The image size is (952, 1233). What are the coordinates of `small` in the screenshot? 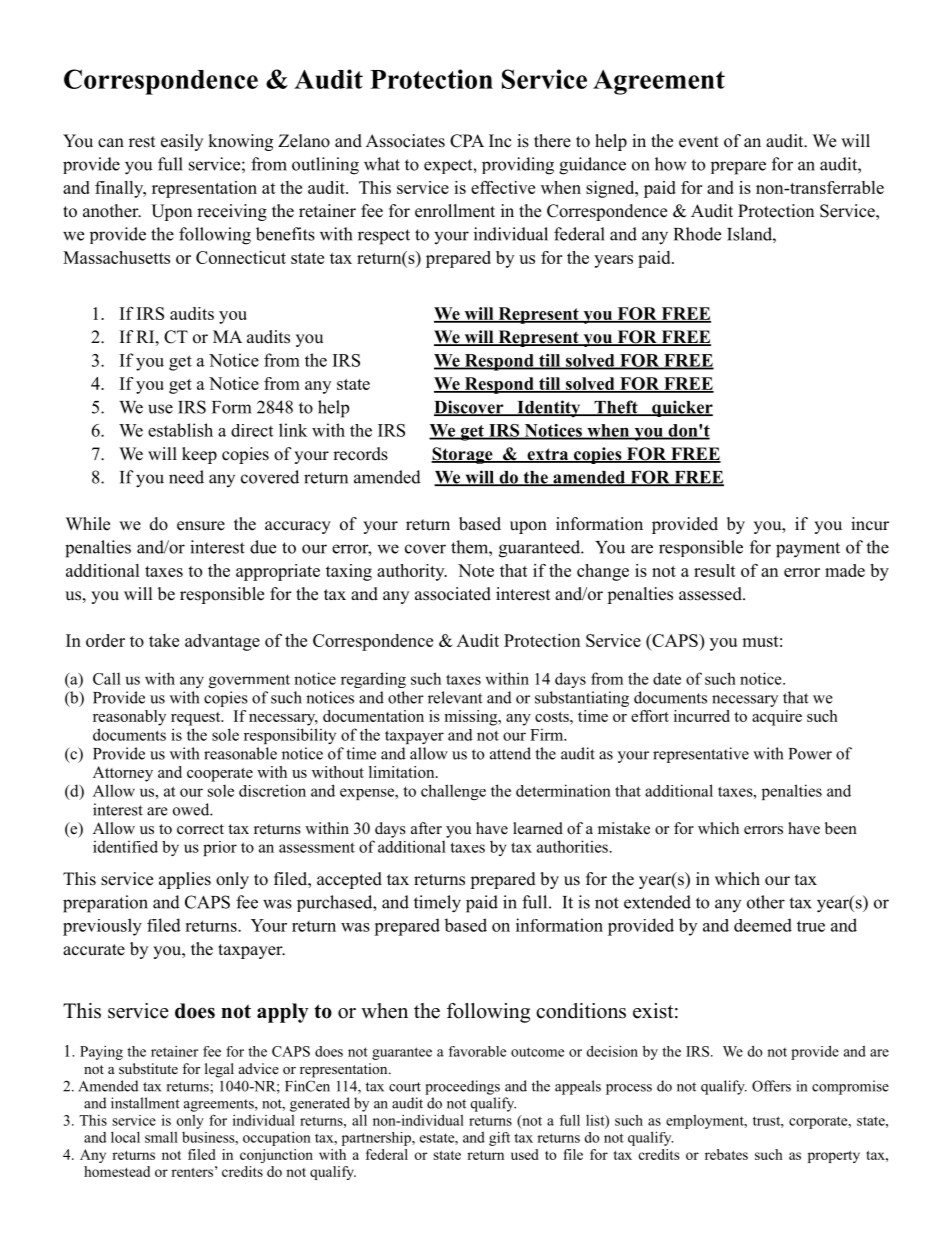 It's located at (161, 1137).
